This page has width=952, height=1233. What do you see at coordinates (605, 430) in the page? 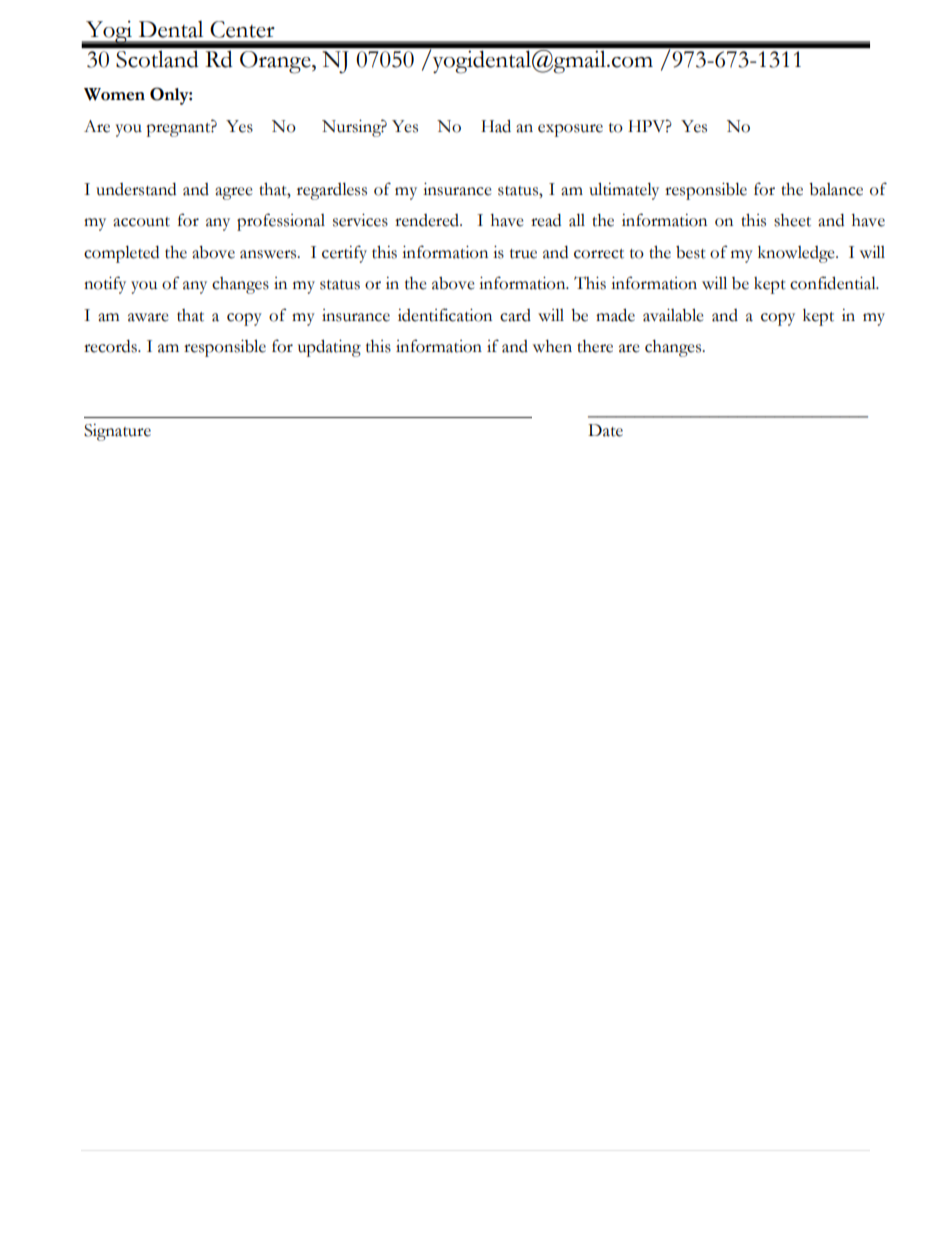
I see `Date` at bounding box center [605, 430].
